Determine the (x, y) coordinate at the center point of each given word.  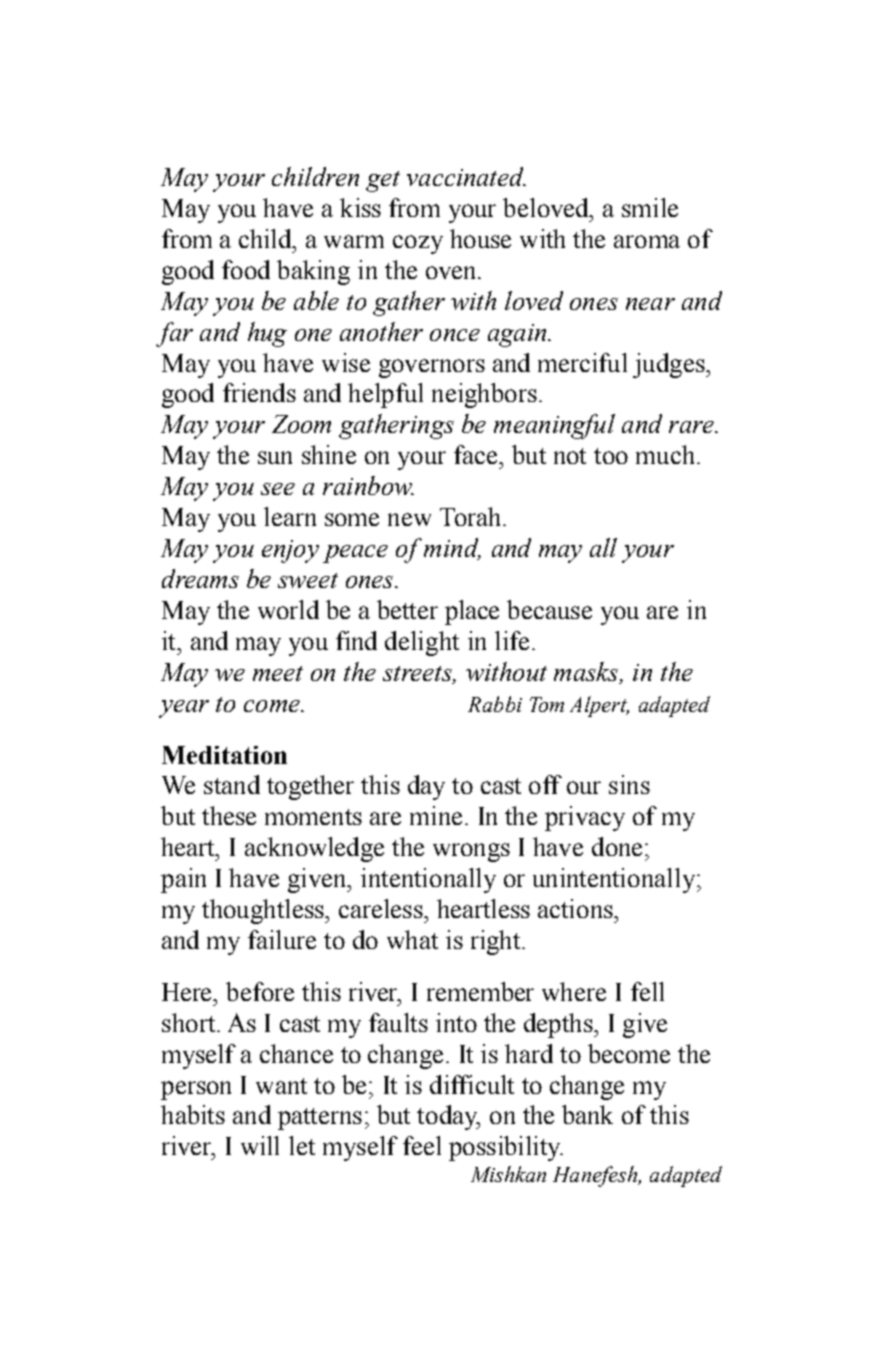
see (278, 489)
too (611, 456)
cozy (418, 244)
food (246, 269)
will (260, 1145)
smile (650, 207)
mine (436, 815)
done (617, 846)
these (229, 815)
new (409, 519)
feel (422, 1145)
